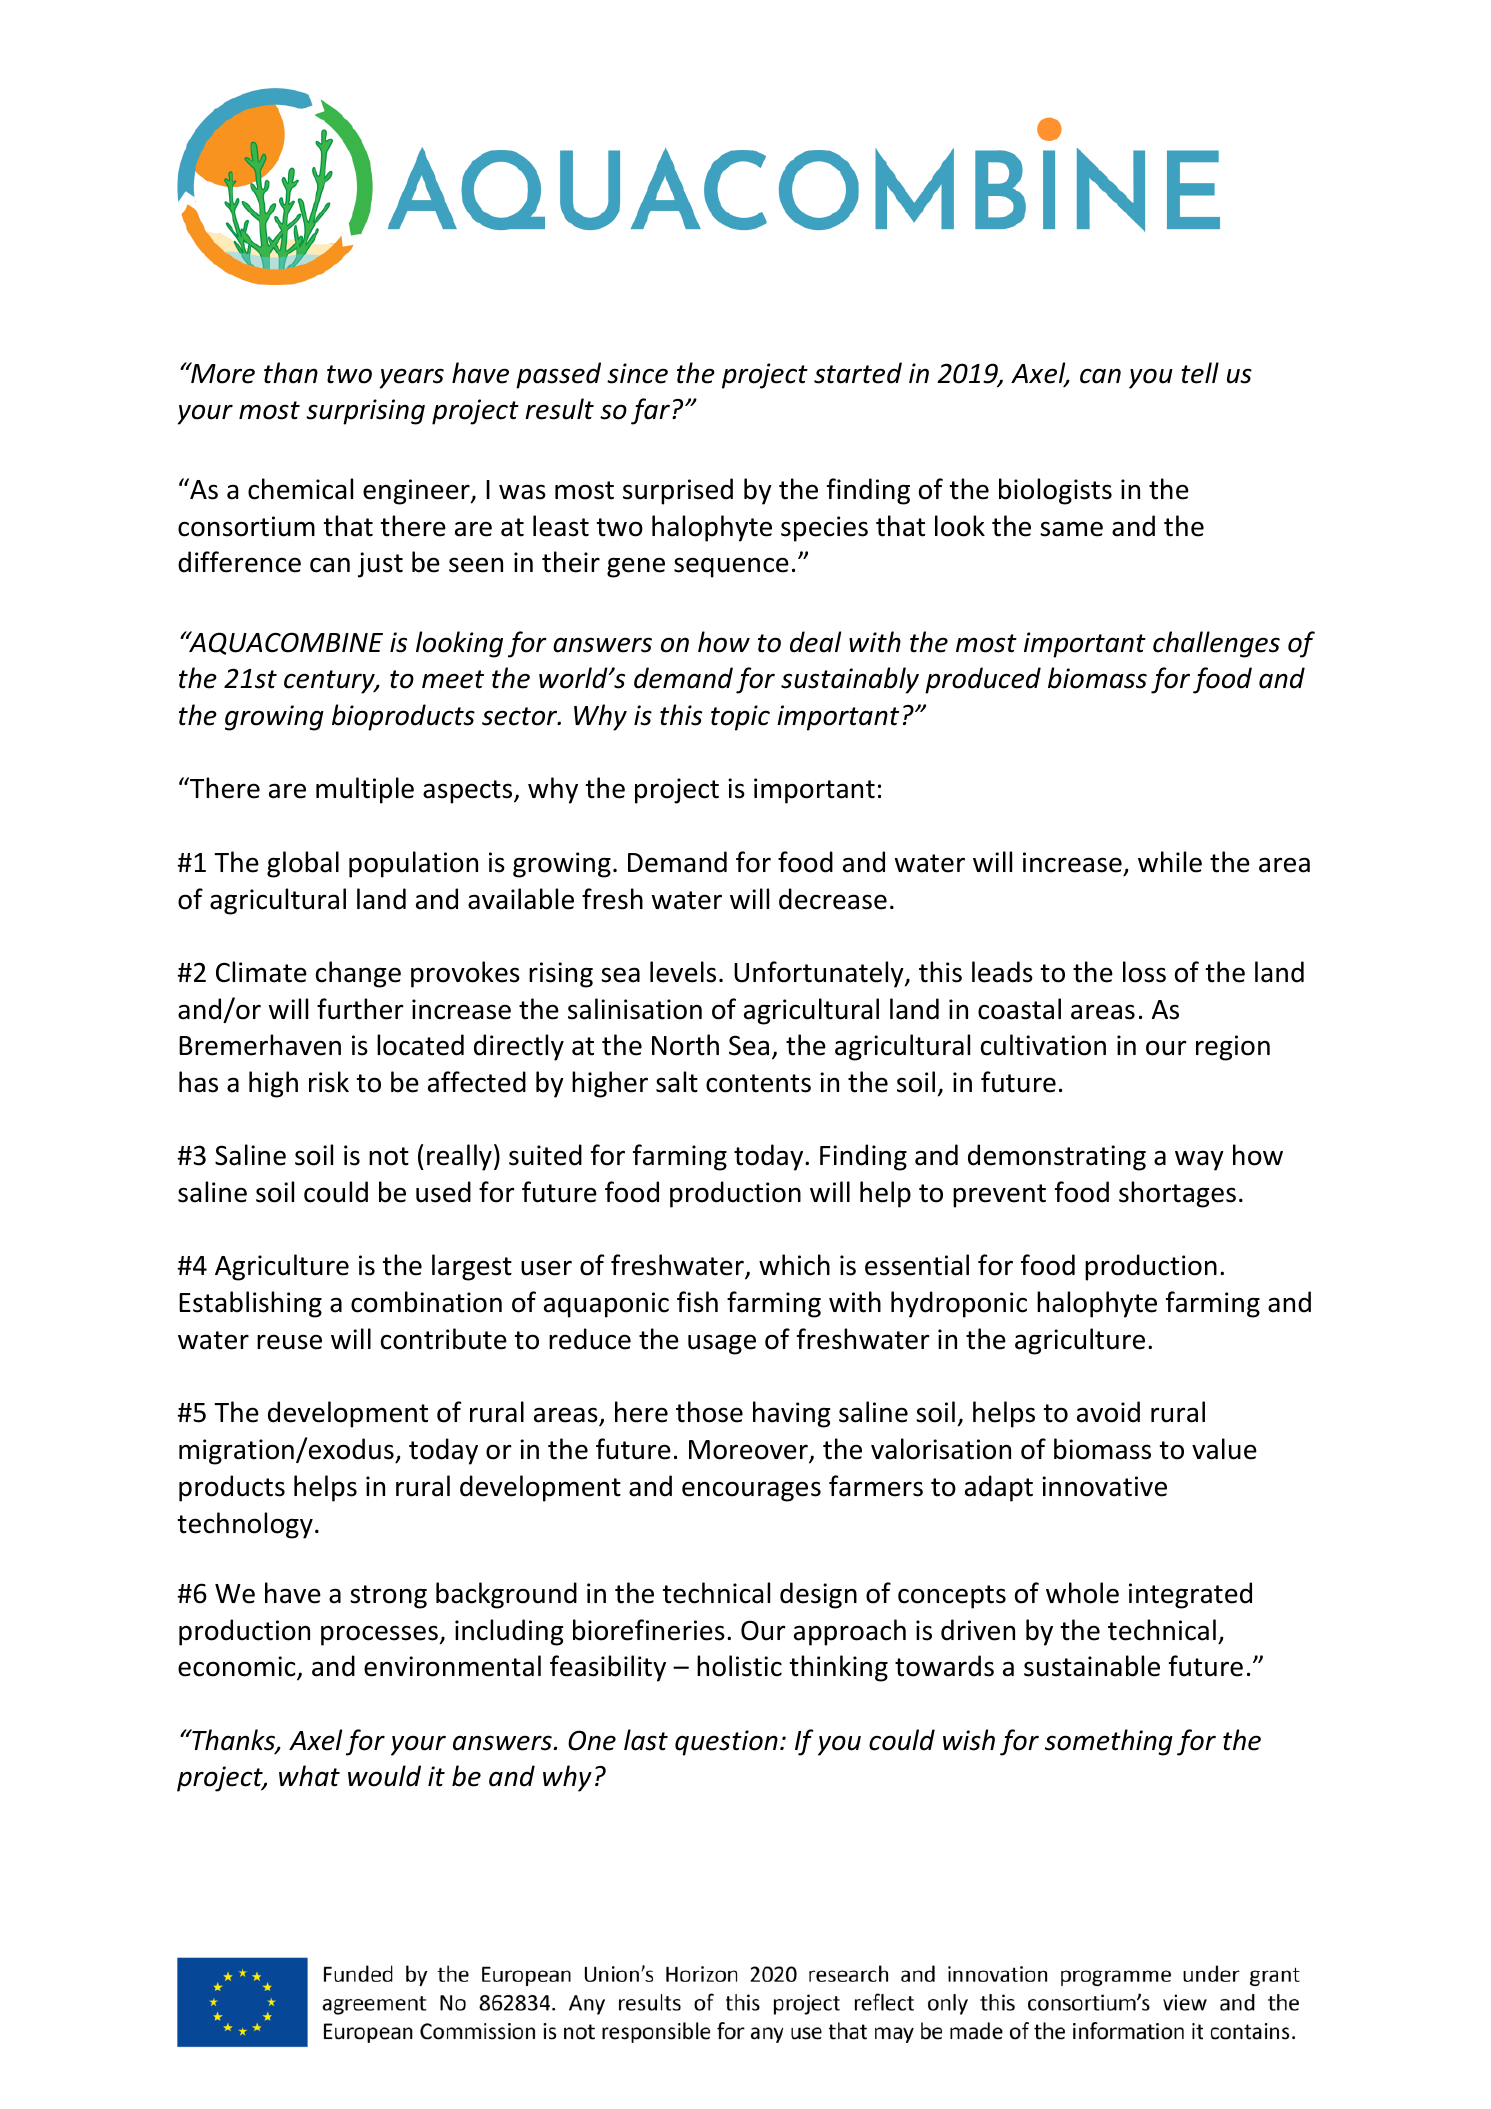 This screenshot has height=2109, width=1491. Describe the element at coordinates (329, 1082) in the screenshot. I see `risk` at that location.
